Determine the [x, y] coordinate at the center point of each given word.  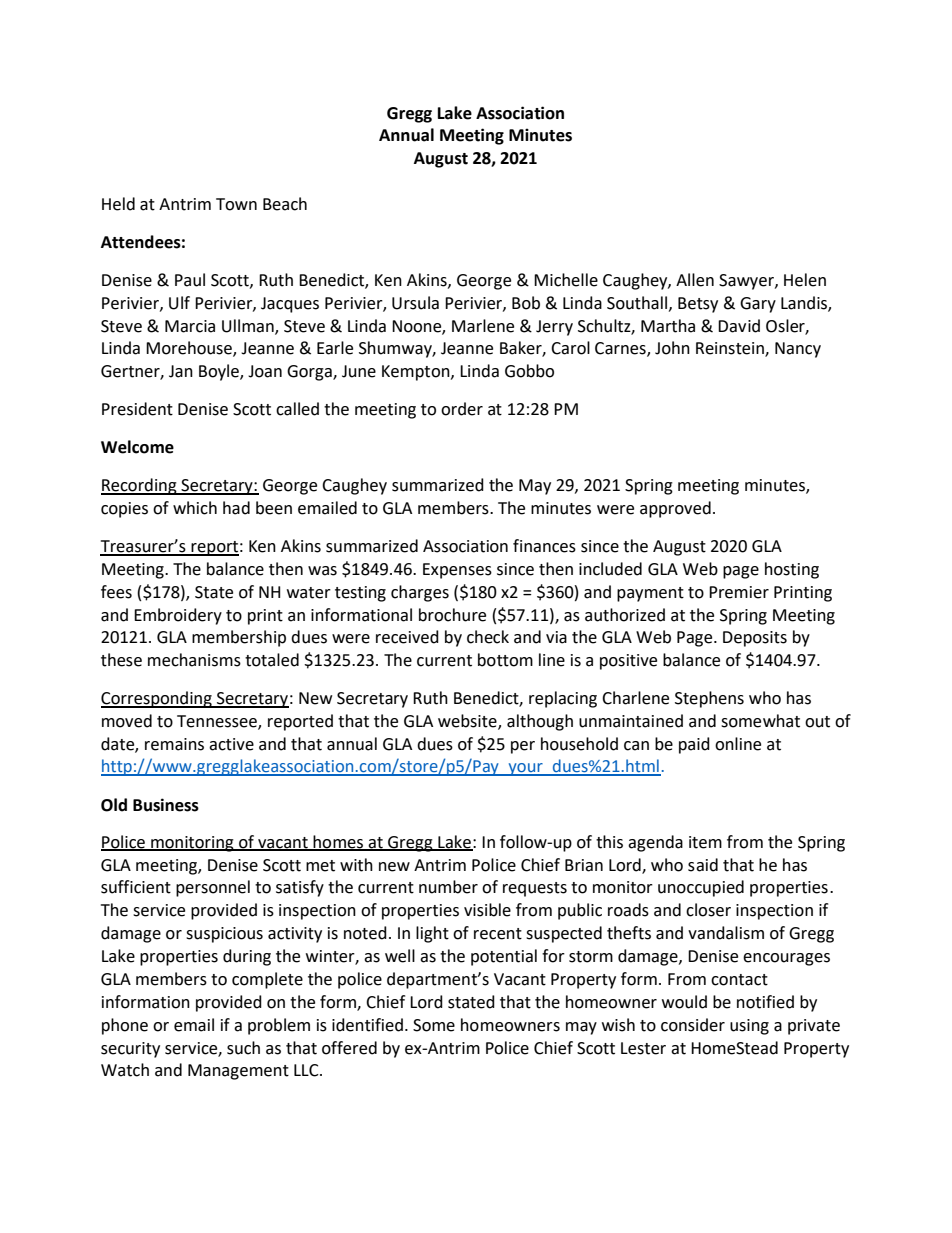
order [462, 409]
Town [236, 204]
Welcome [137, 447]
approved [675, 509]
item [705, 842]
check [488, 637]
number [448, 887]
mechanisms [194, 660]
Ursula [415, 303]
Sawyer [747, 282]
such [243, 1048]
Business [166, 805]
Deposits [755, 639]
